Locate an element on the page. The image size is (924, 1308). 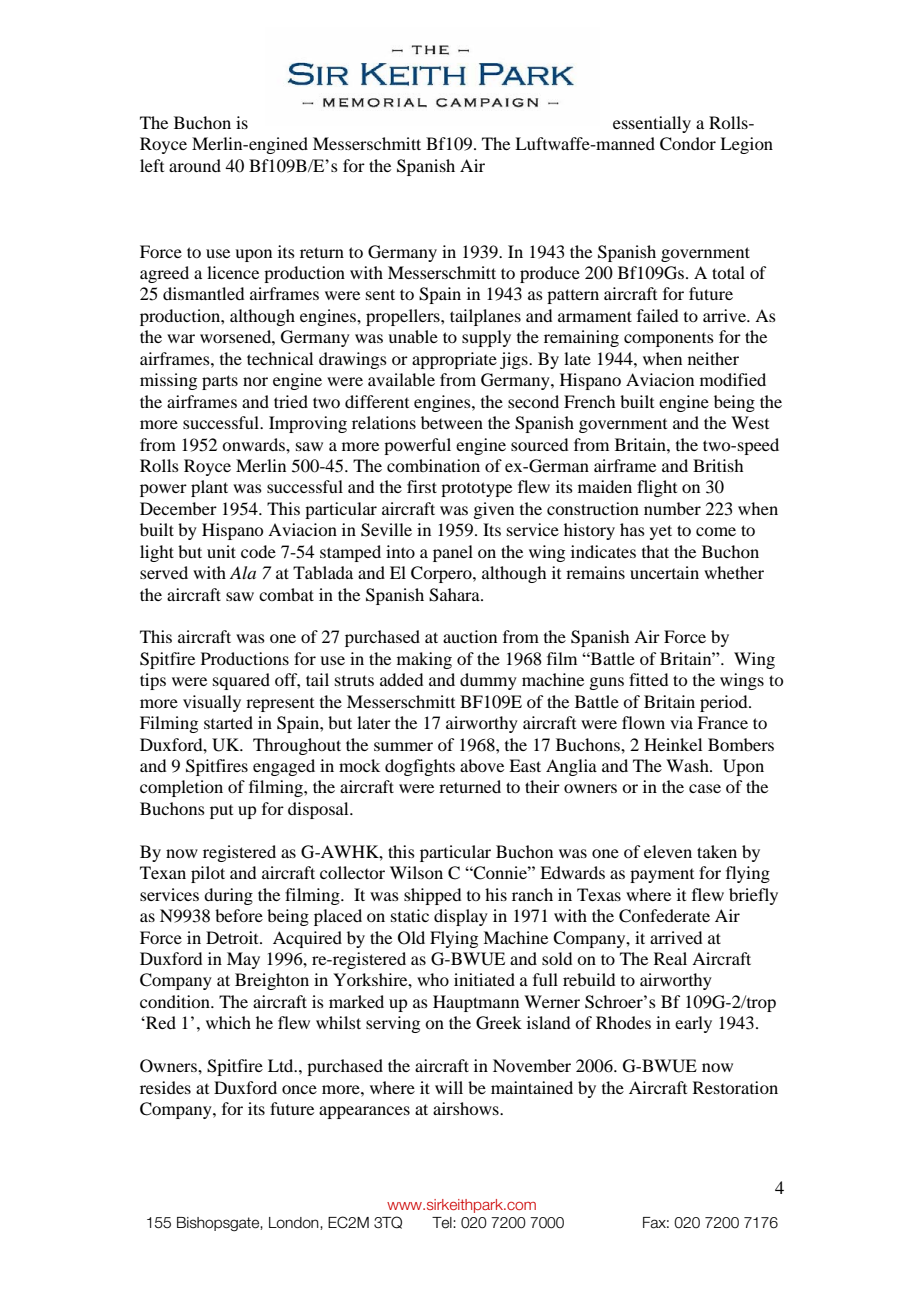
onwards is located at coordinates (254, 444).
